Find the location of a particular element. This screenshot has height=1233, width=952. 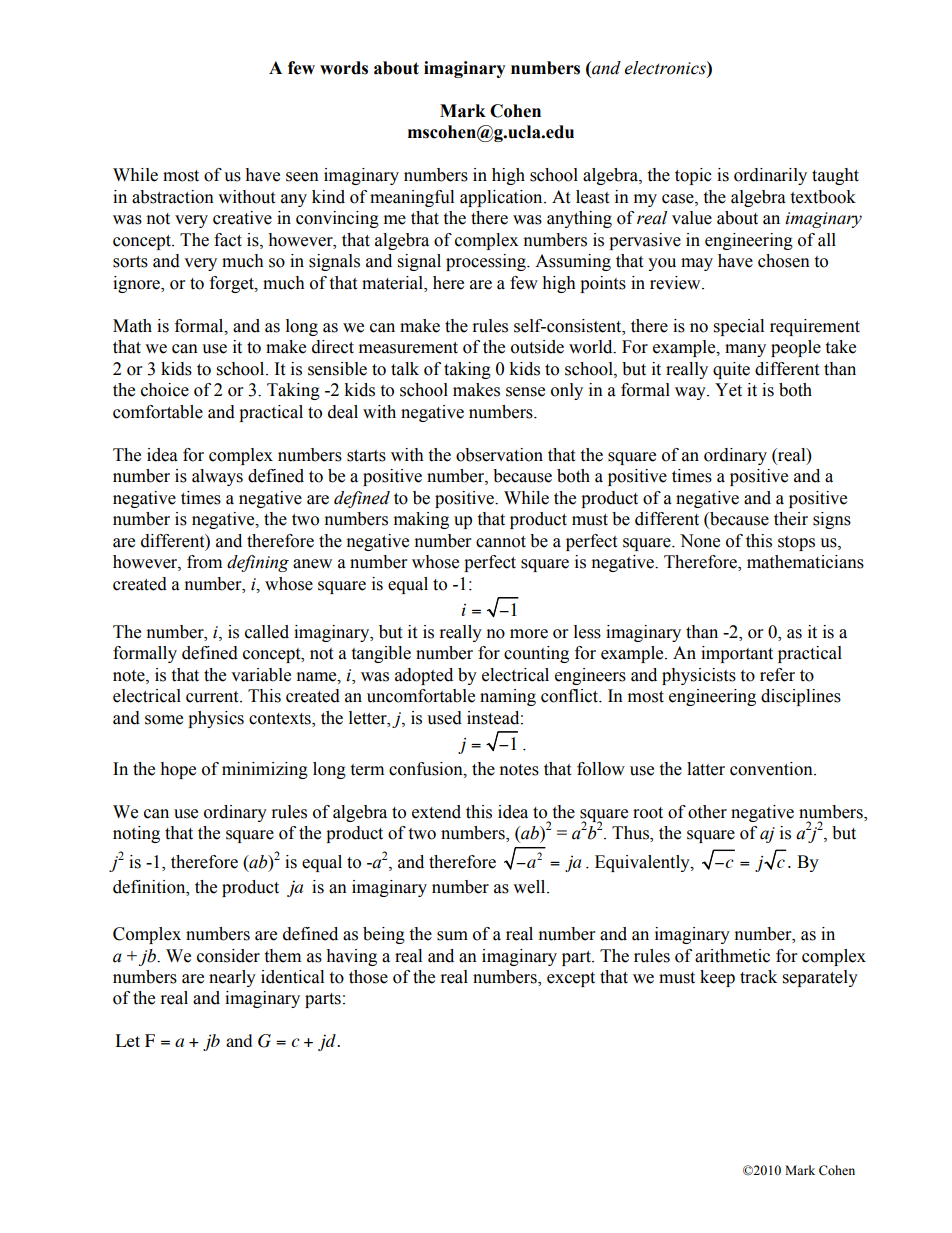

special is located at coordinates (739, 327).
